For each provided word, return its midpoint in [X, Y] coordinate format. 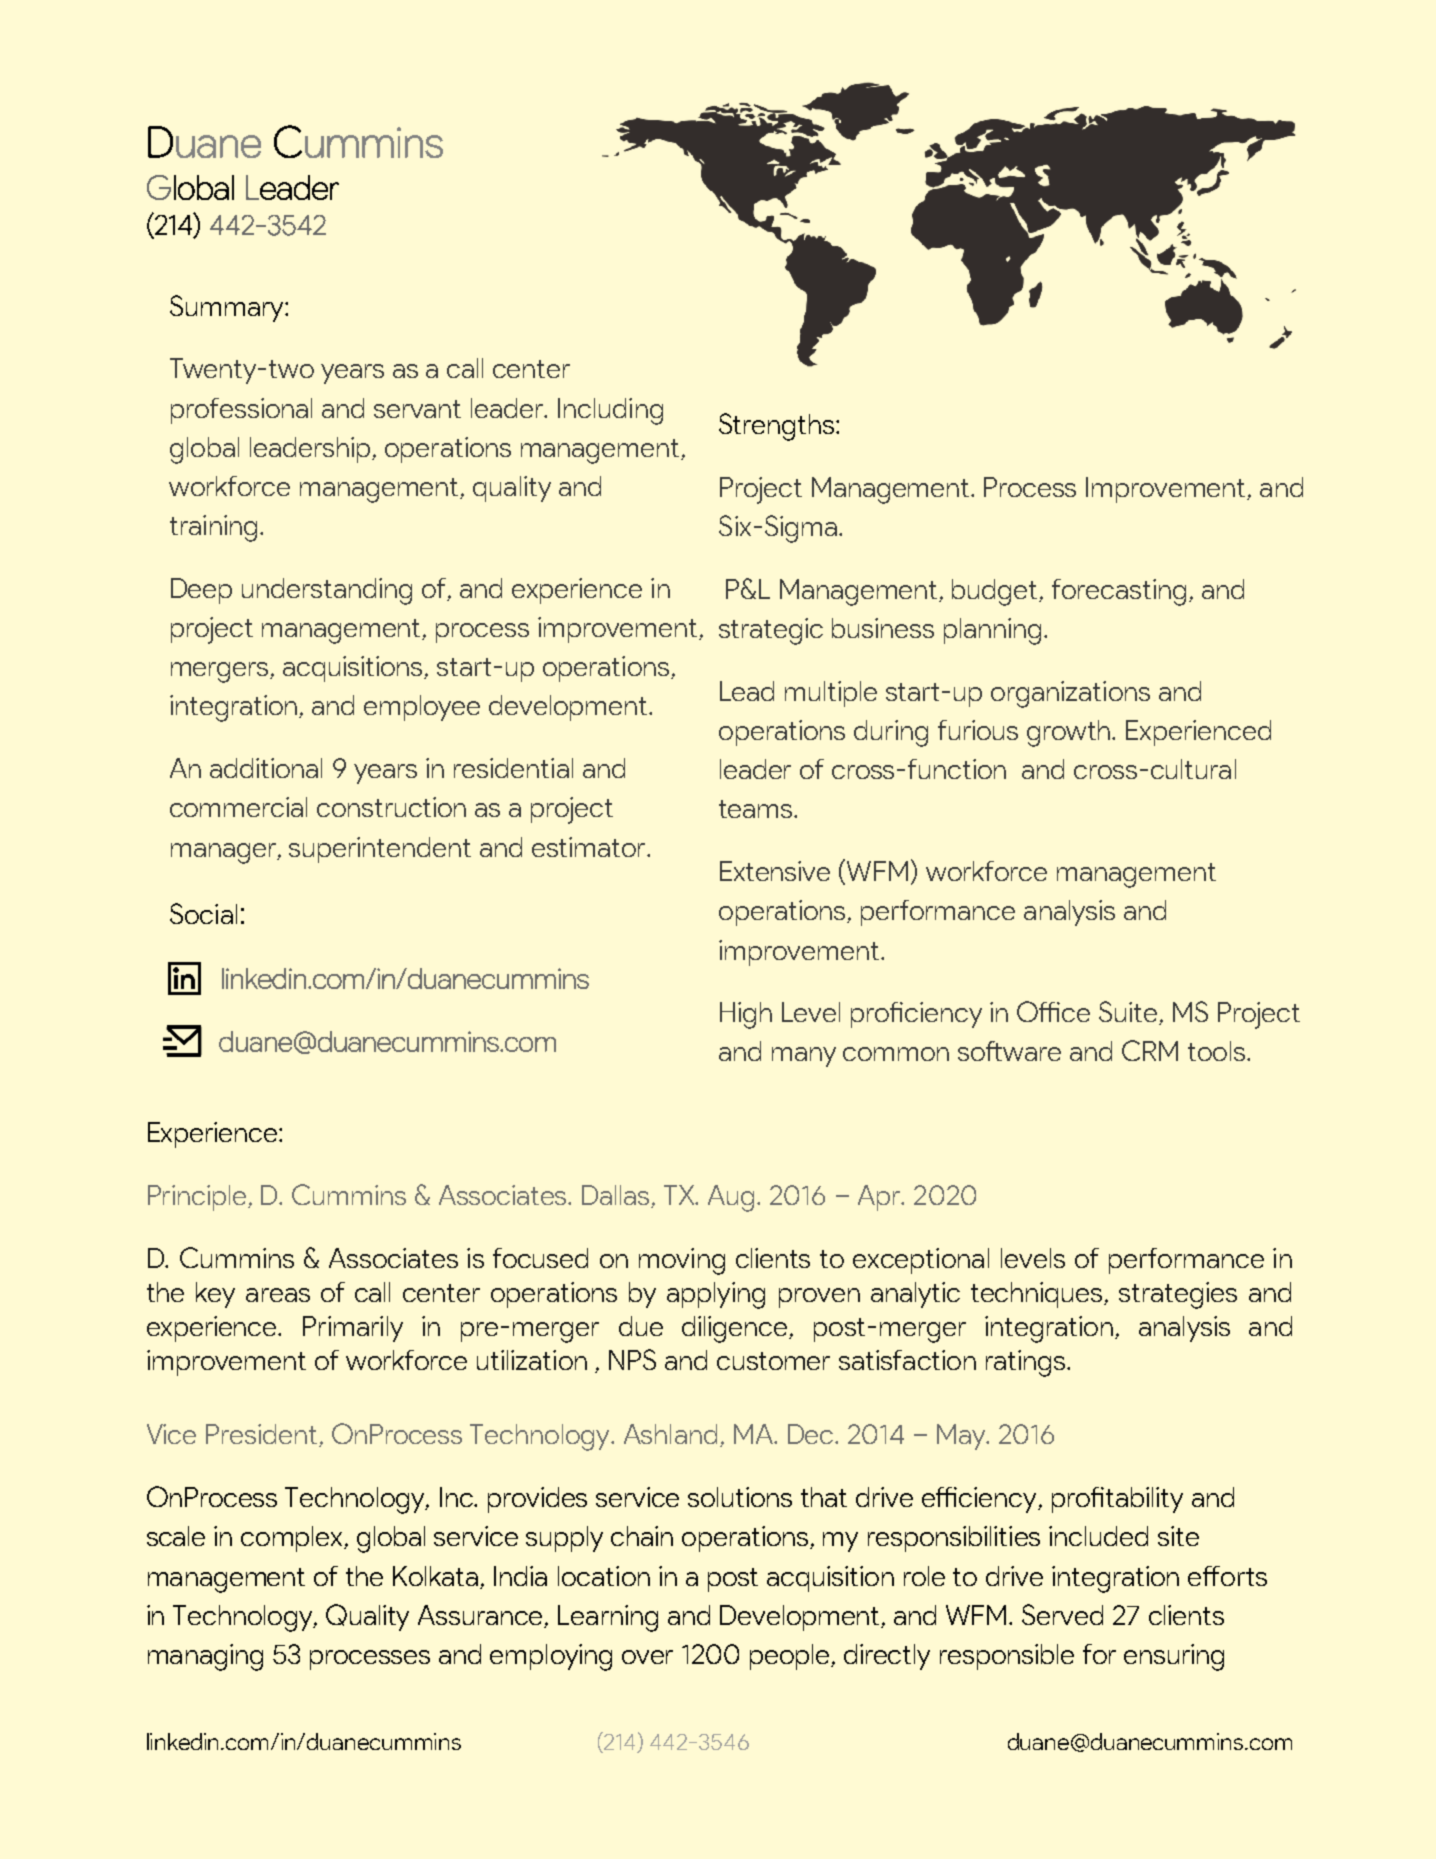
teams [757, 809]
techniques [1038, 1295]
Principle [198, 1198]
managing [205, 1657]
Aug [733, 1198]
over [647, 1657]
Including [610, 411]
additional [266, 768]
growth [1070, 733]
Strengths [778, 427]
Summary [228, 308]
